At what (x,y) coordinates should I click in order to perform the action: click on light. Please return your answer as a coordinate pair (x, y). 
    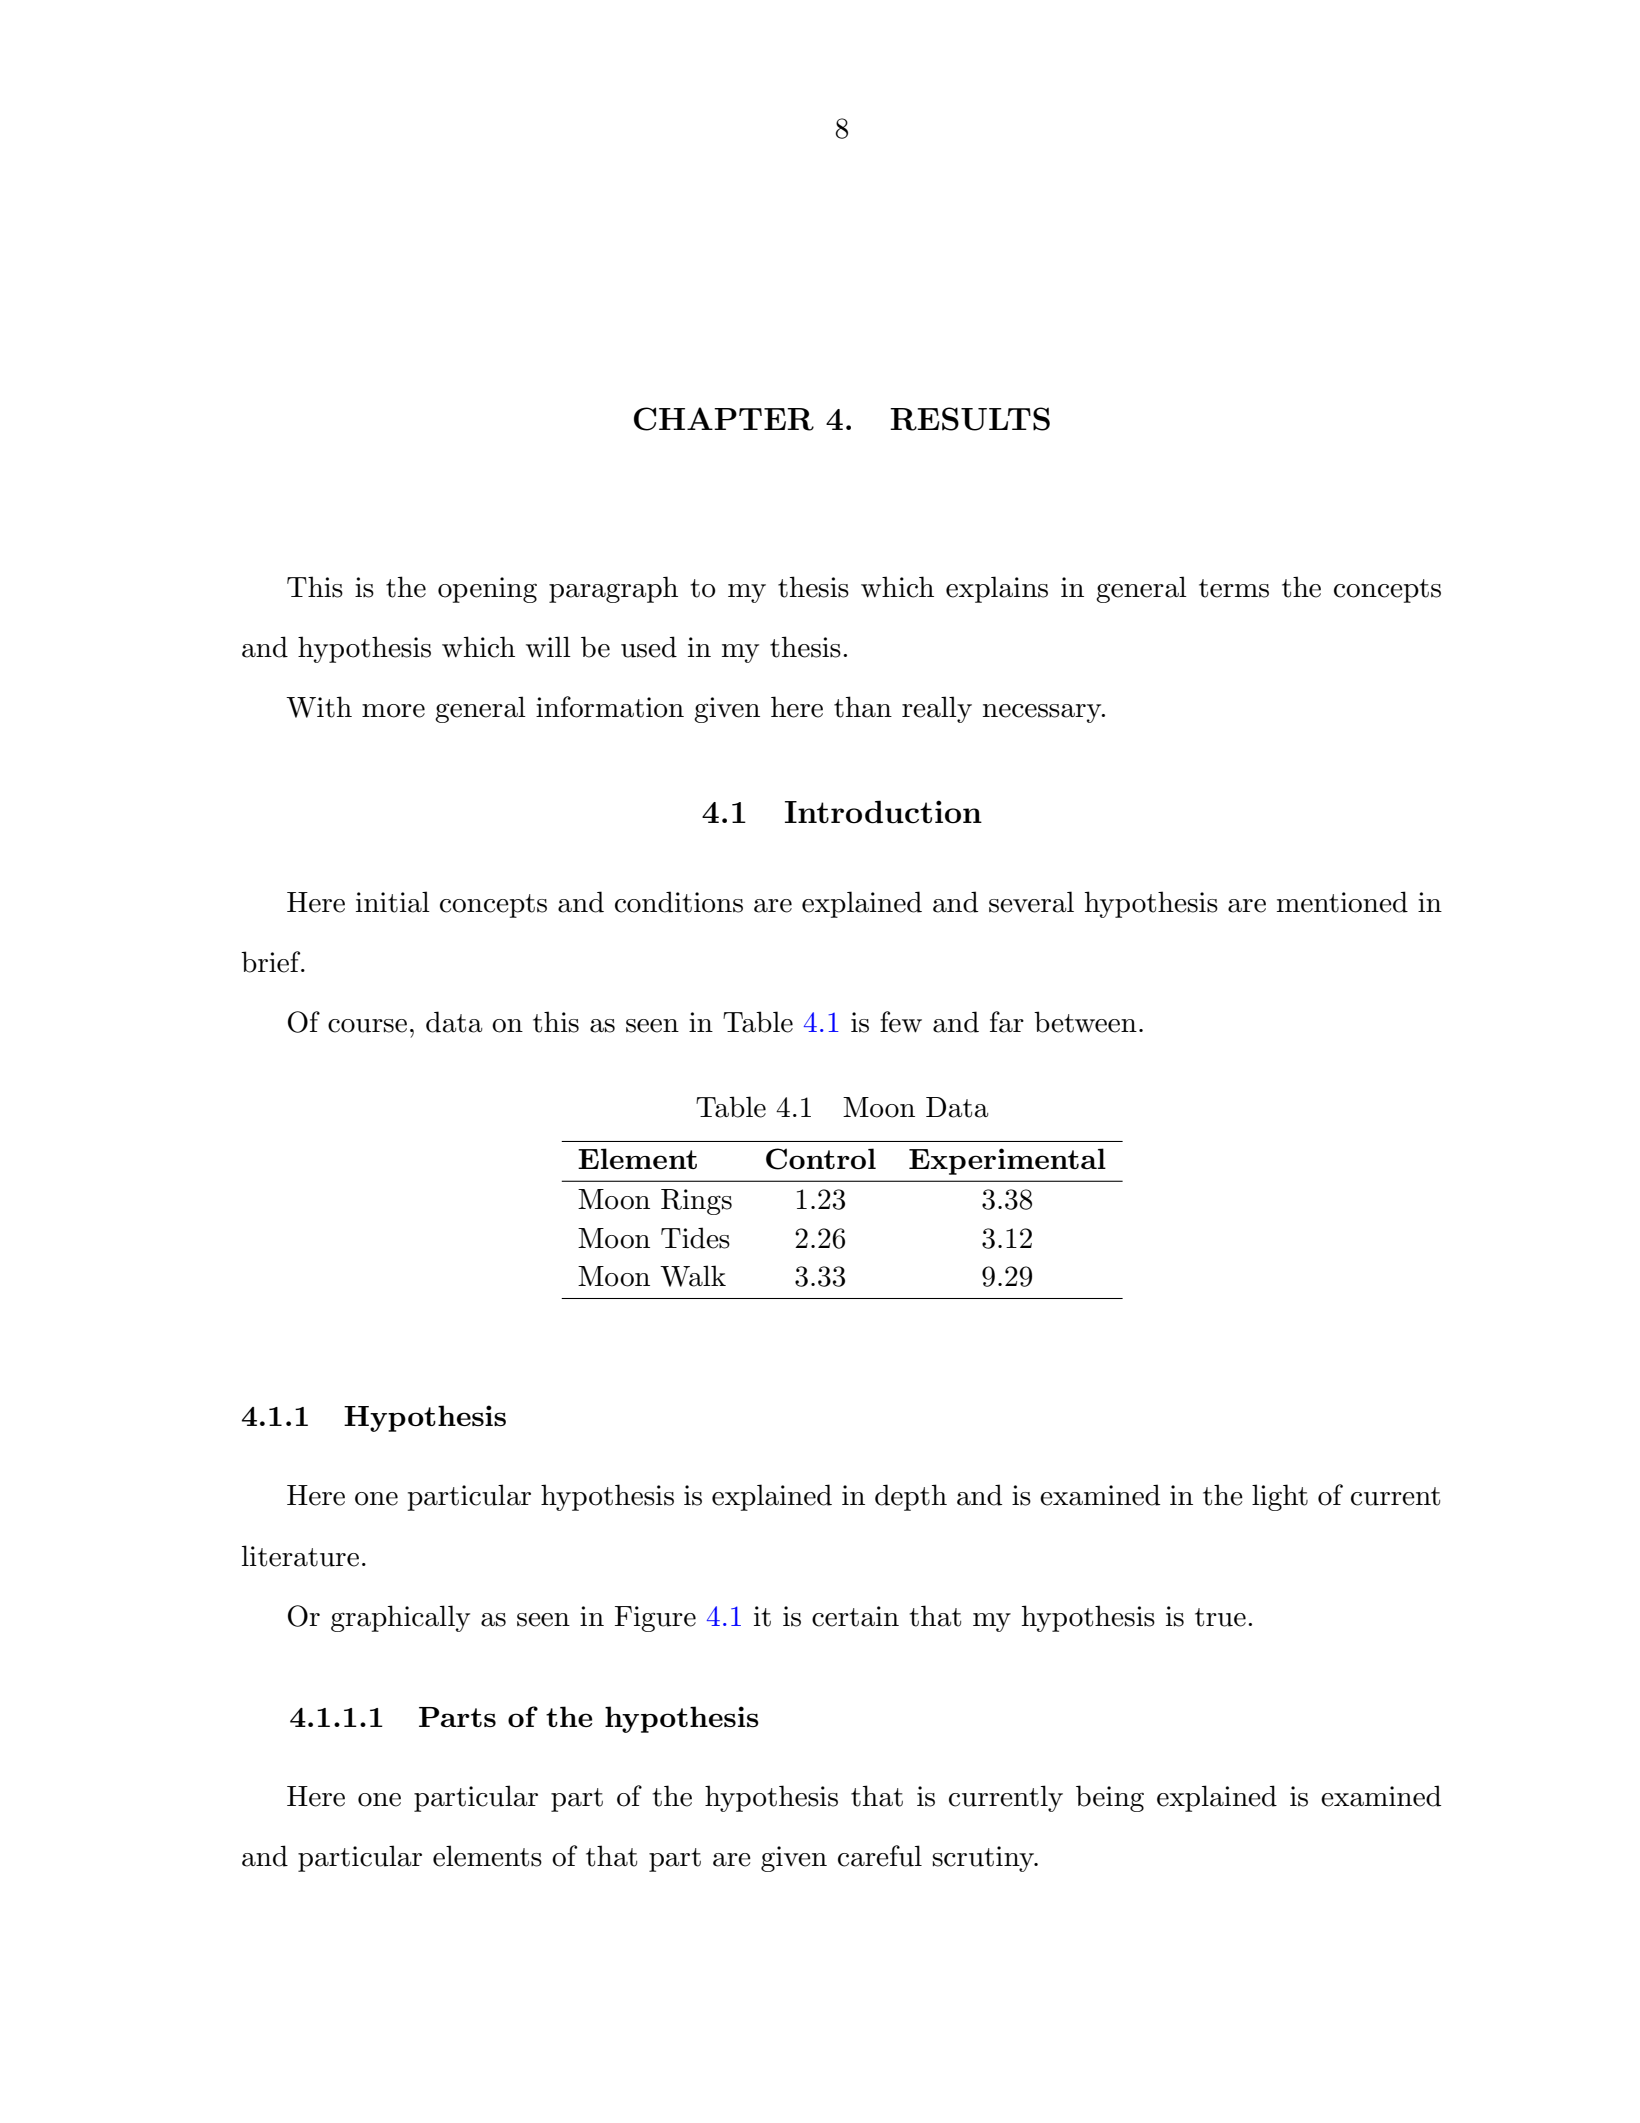
    Looking at the image, I should click on (1280, 1497).
